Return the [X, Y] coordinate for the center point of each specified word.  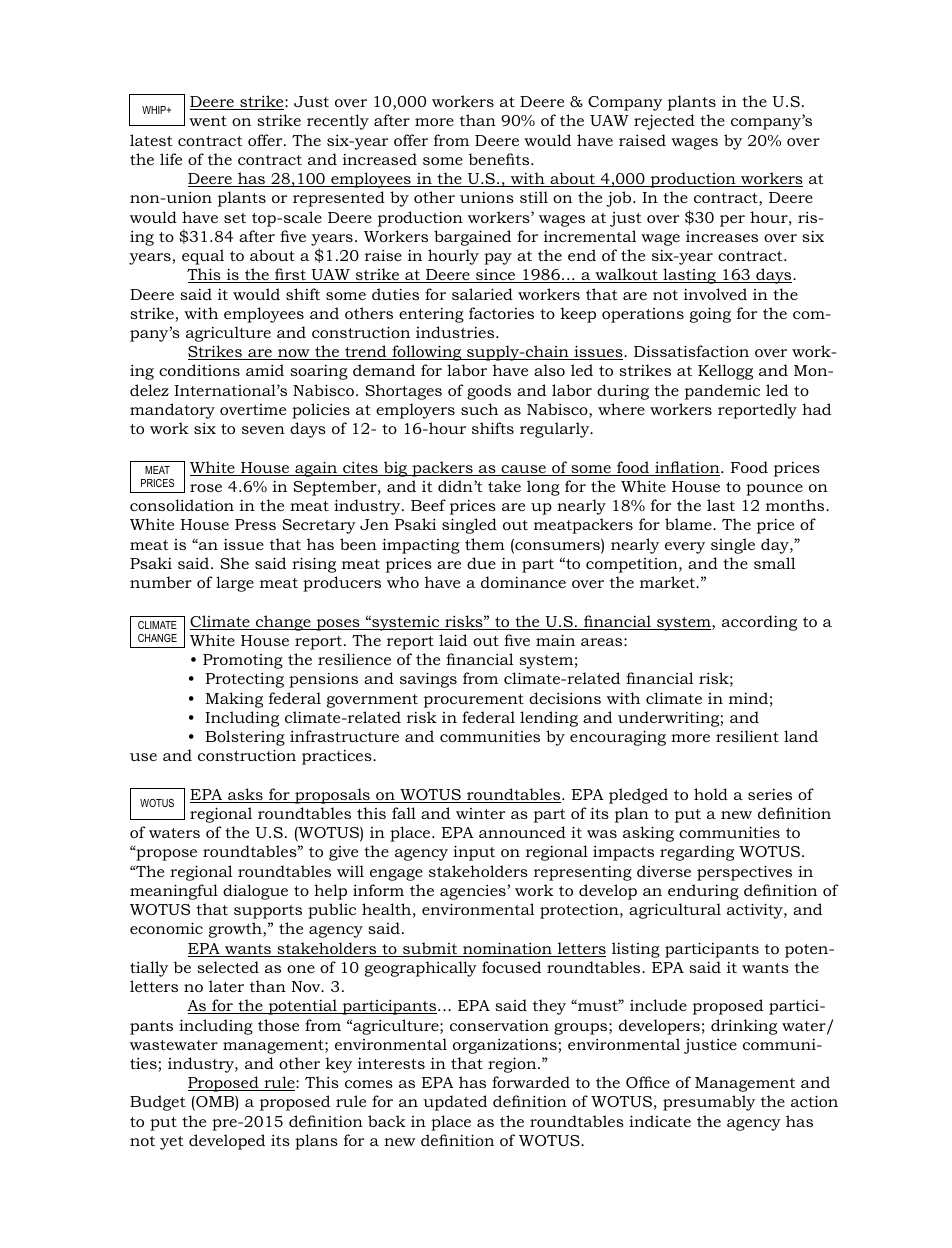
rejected [664, 122]
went [208, 121]
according [759, 623]
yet [172, 1143]
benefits [500, 159]
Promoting [243, 661]
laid [453, 640]
